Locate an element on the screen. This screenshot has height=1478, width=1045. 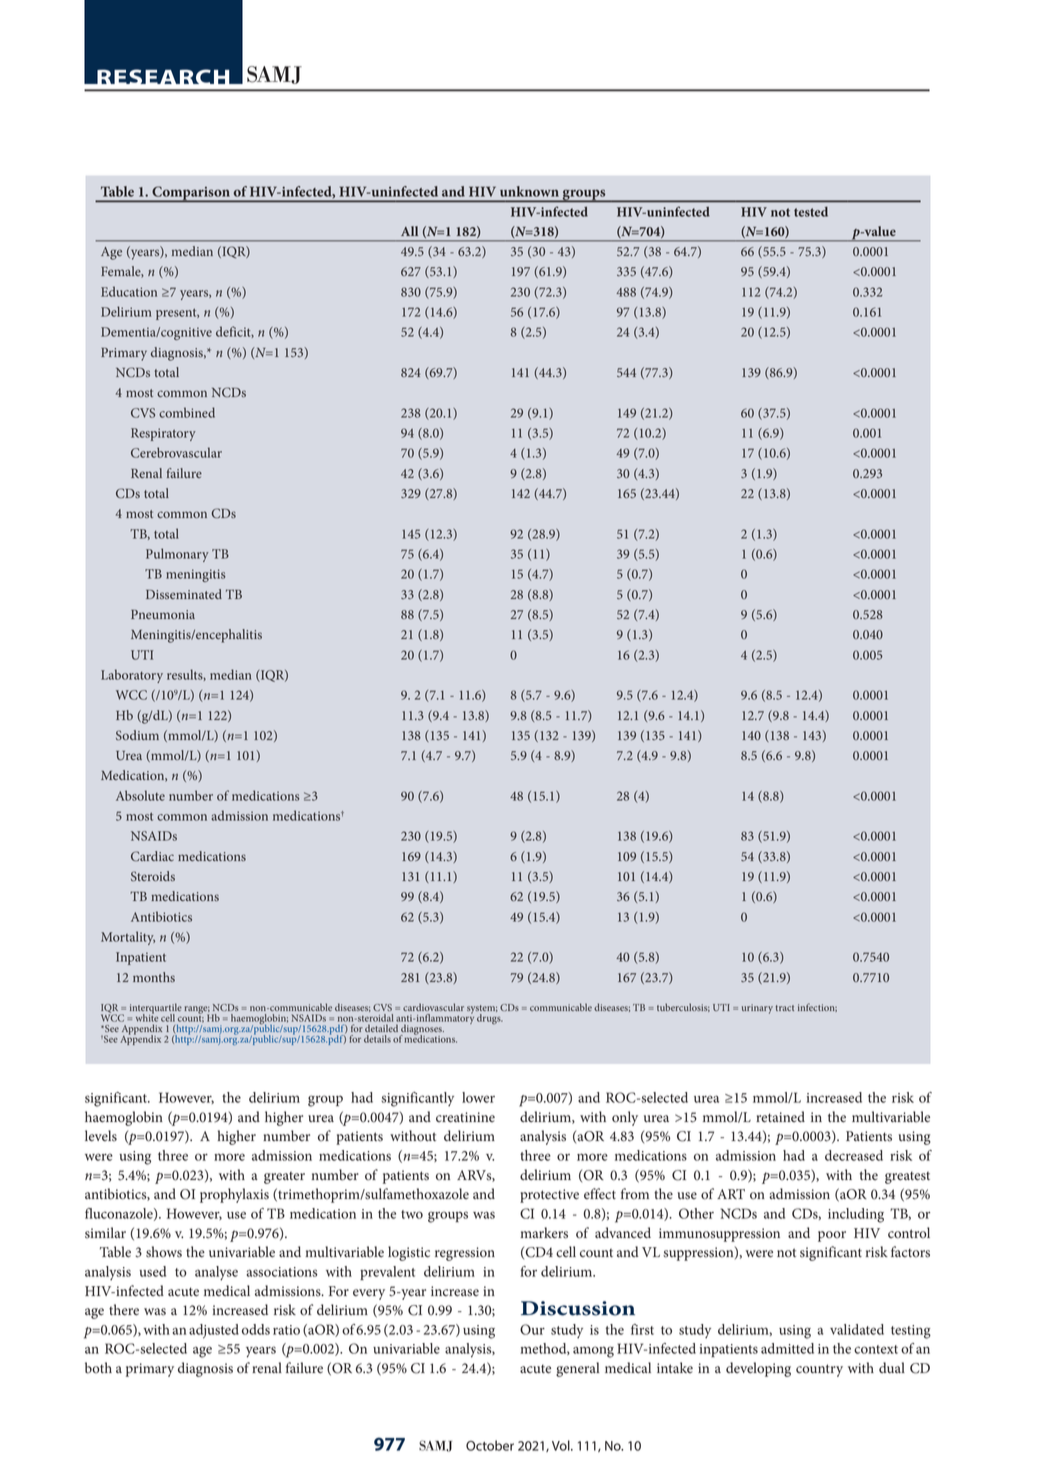
adjusted is located at coordinates (214, 1331).
